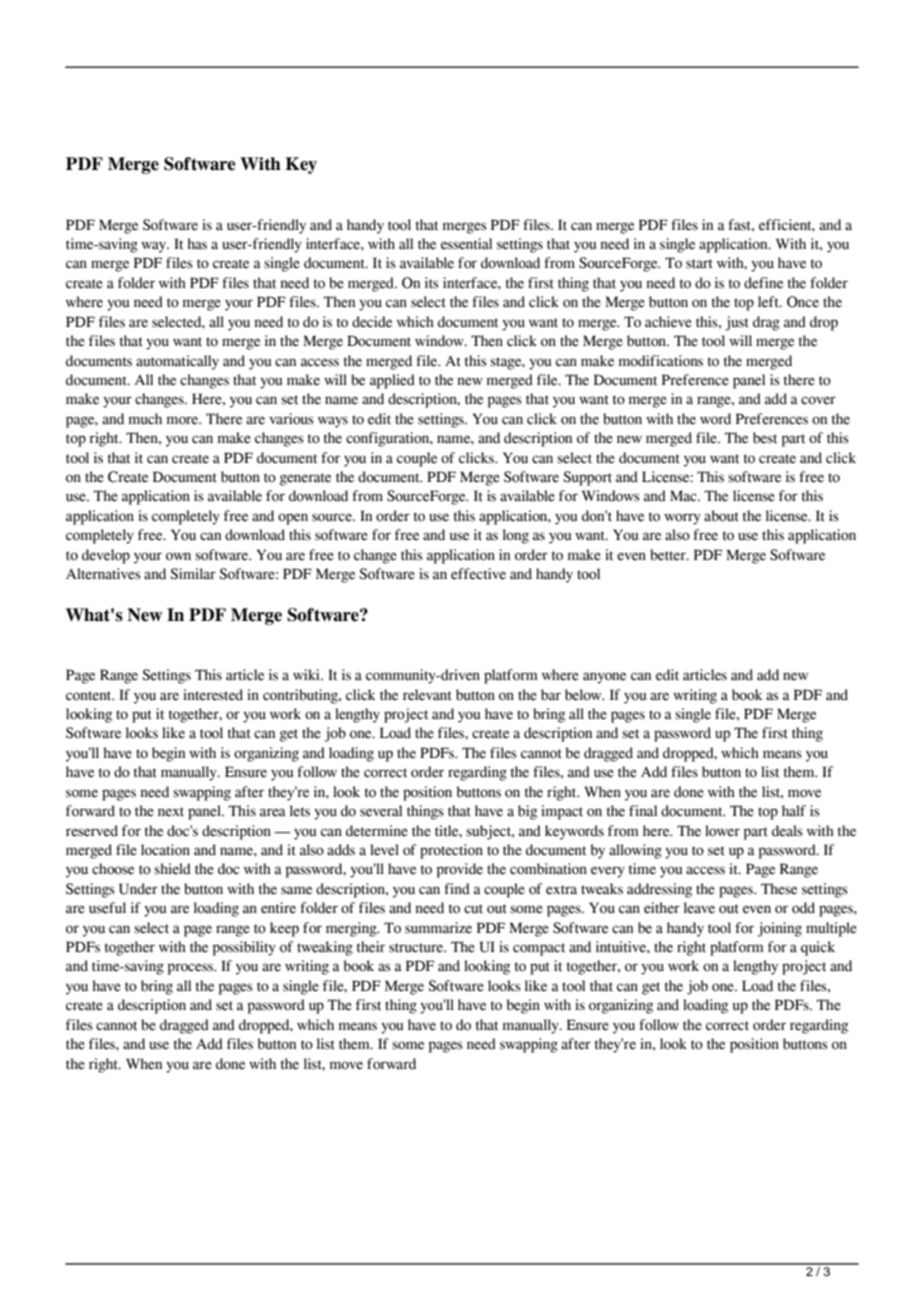 This document has height=1308, width=924. Describe the element at coordinates (763, 283) in the document. I see `define` at that location.
